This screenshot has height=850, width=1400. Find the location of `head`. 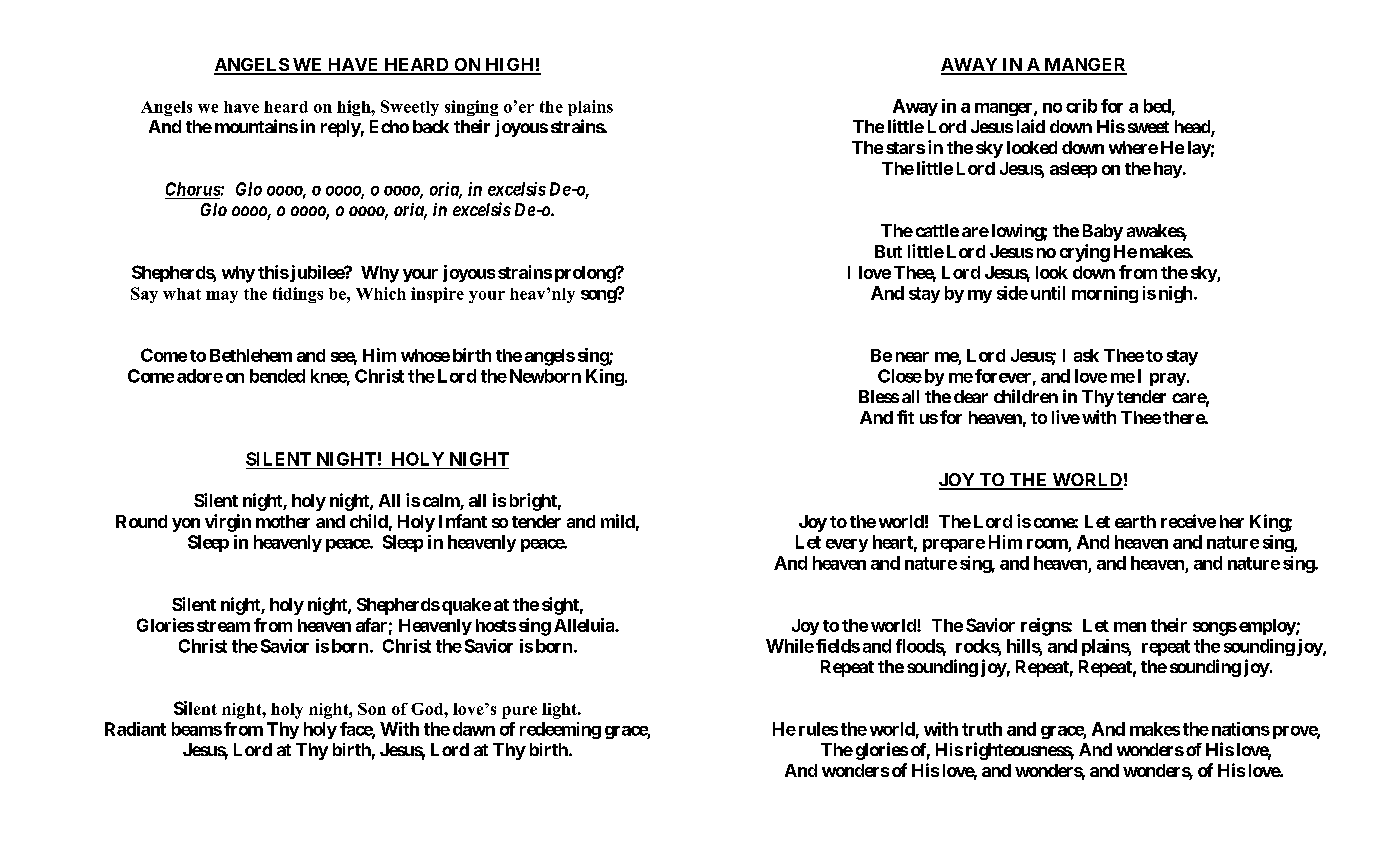

head is located at coordinates (1193, 128).
